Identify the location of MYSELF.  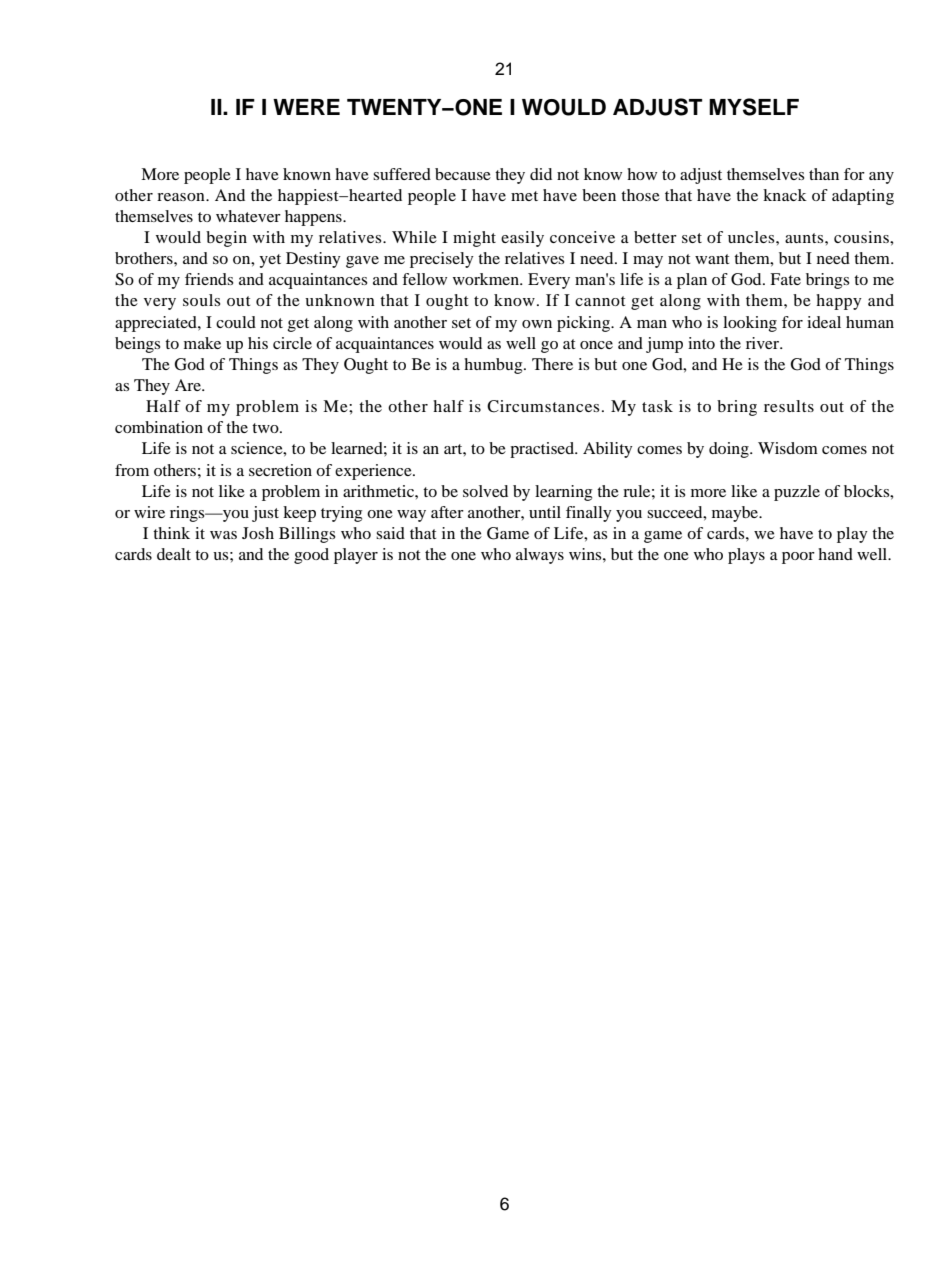
(754, 107).
